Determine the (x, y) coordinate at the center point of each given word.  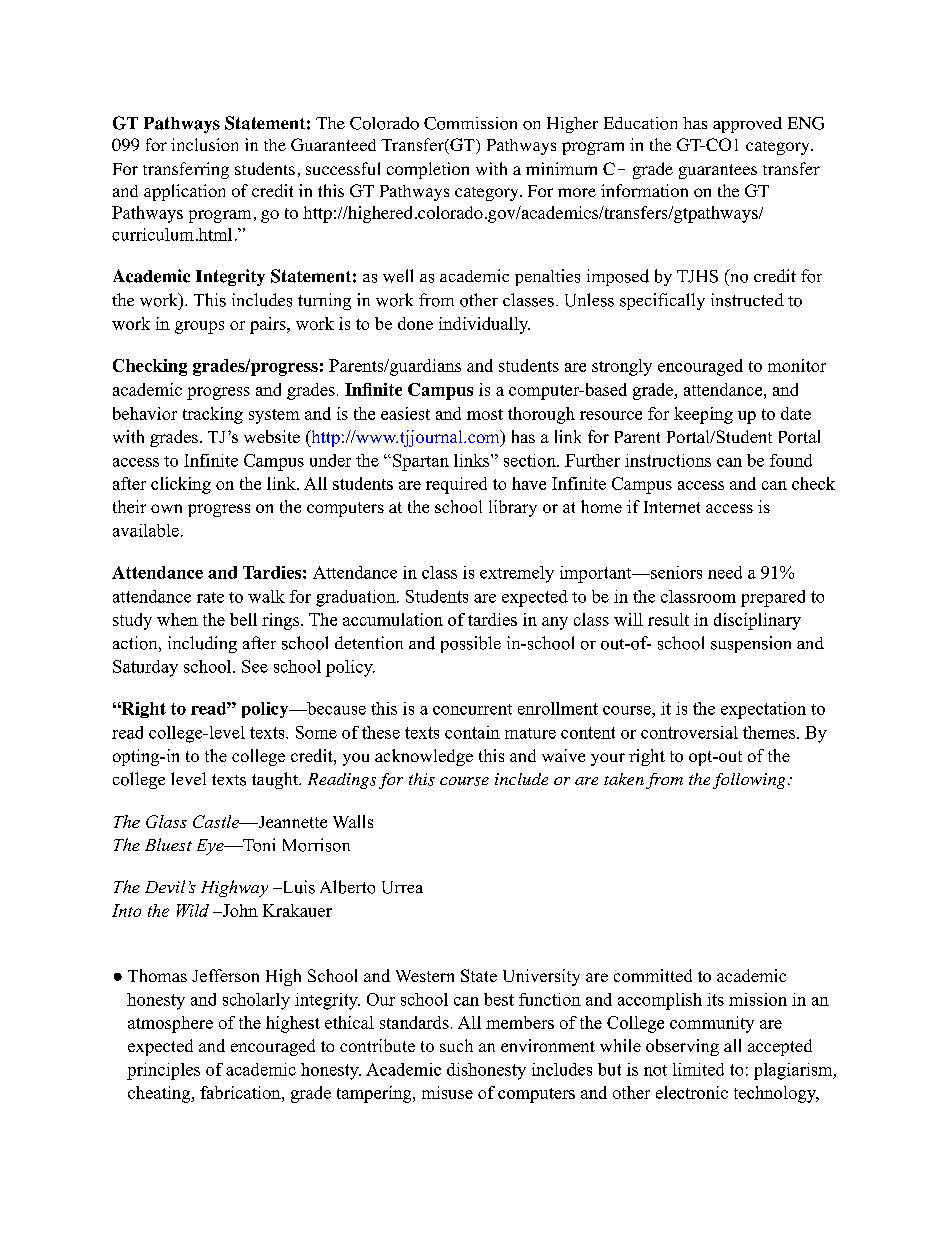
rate (210, 597)
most (485, 414)
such (456, 1045)
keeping (703, 415)
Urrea (402, 887)
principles (163, 1071)
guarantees (718, 171)
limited (698, 1069)
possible (471, 644)
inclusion (204, 144)
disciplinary (757, 621)
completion (428, 170)
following (749, 781)
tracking (213, 415)
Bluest (168, 844)
